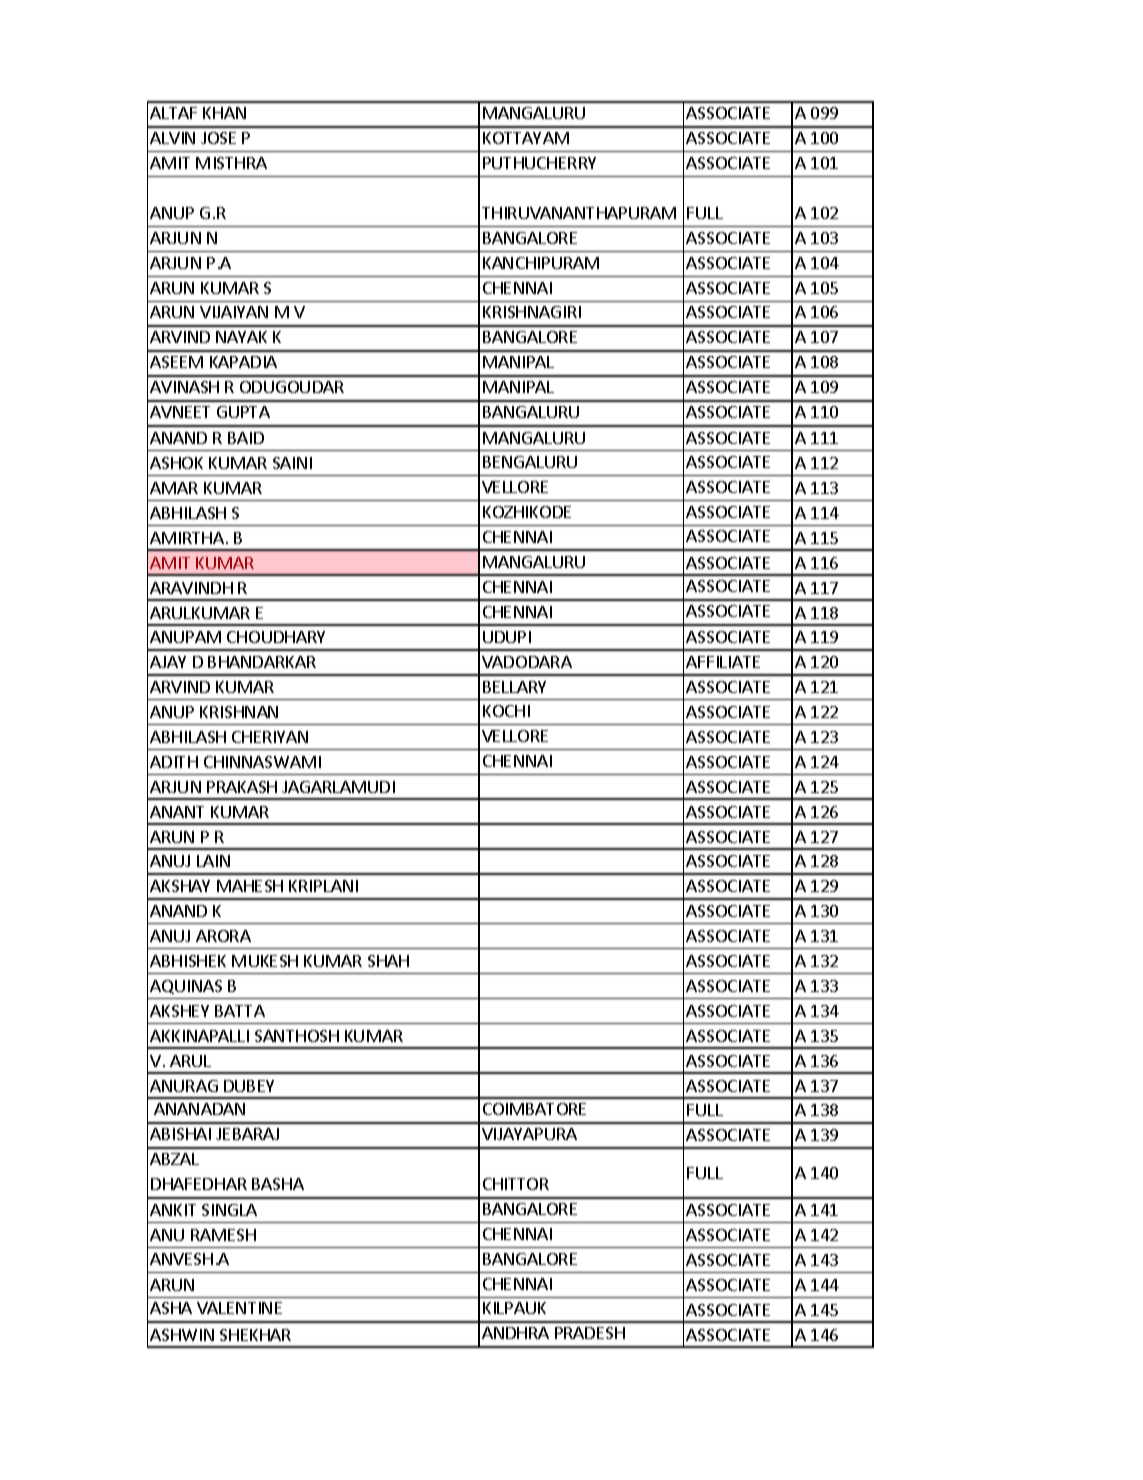 This screenshot has height=1480, width=1143. Describe the element at coordinates (590, 1333) in the screenshot. I see `PRADESH` at that location.
